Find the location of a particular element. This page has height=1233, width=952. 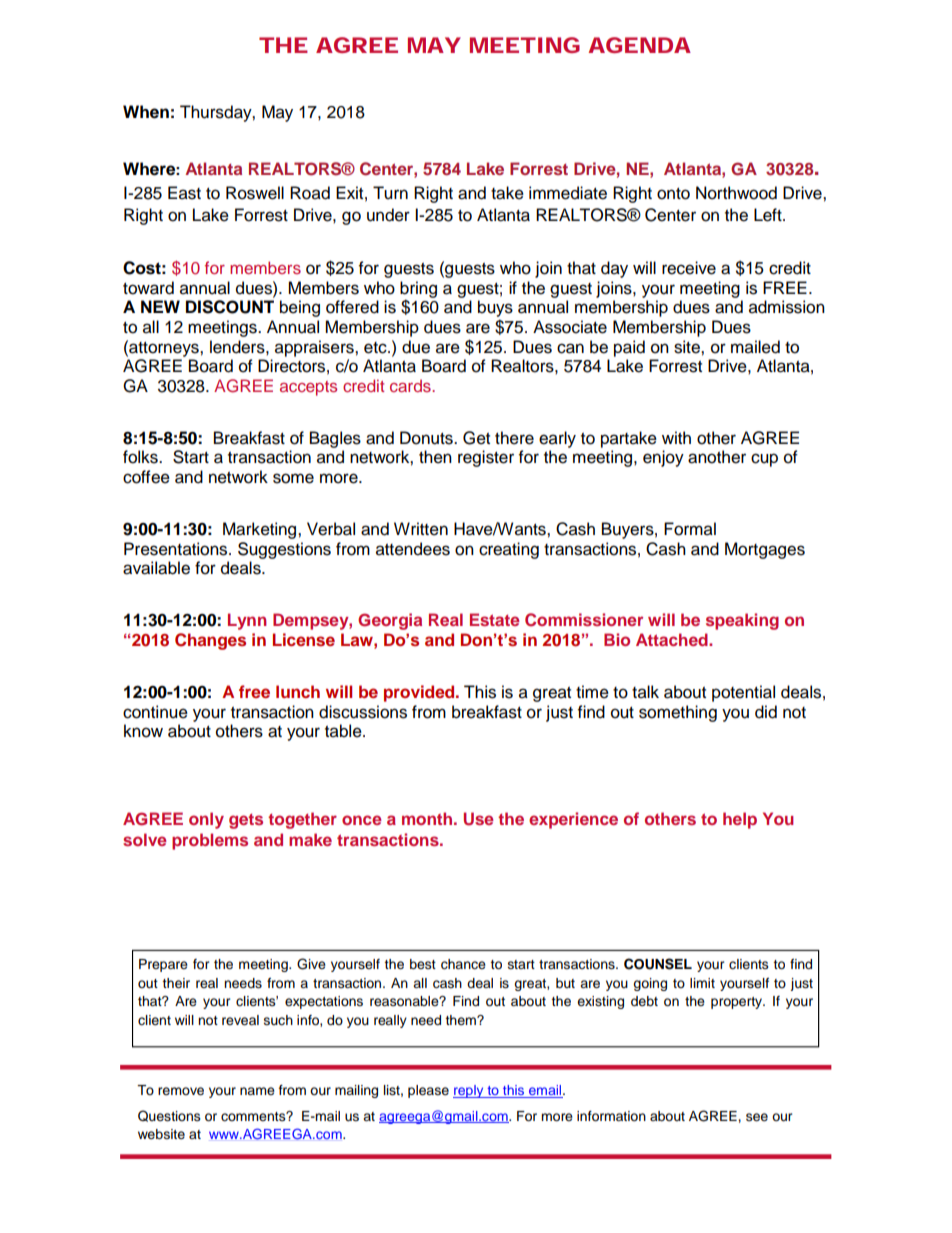

problems is located at coordinates (210, 841).
